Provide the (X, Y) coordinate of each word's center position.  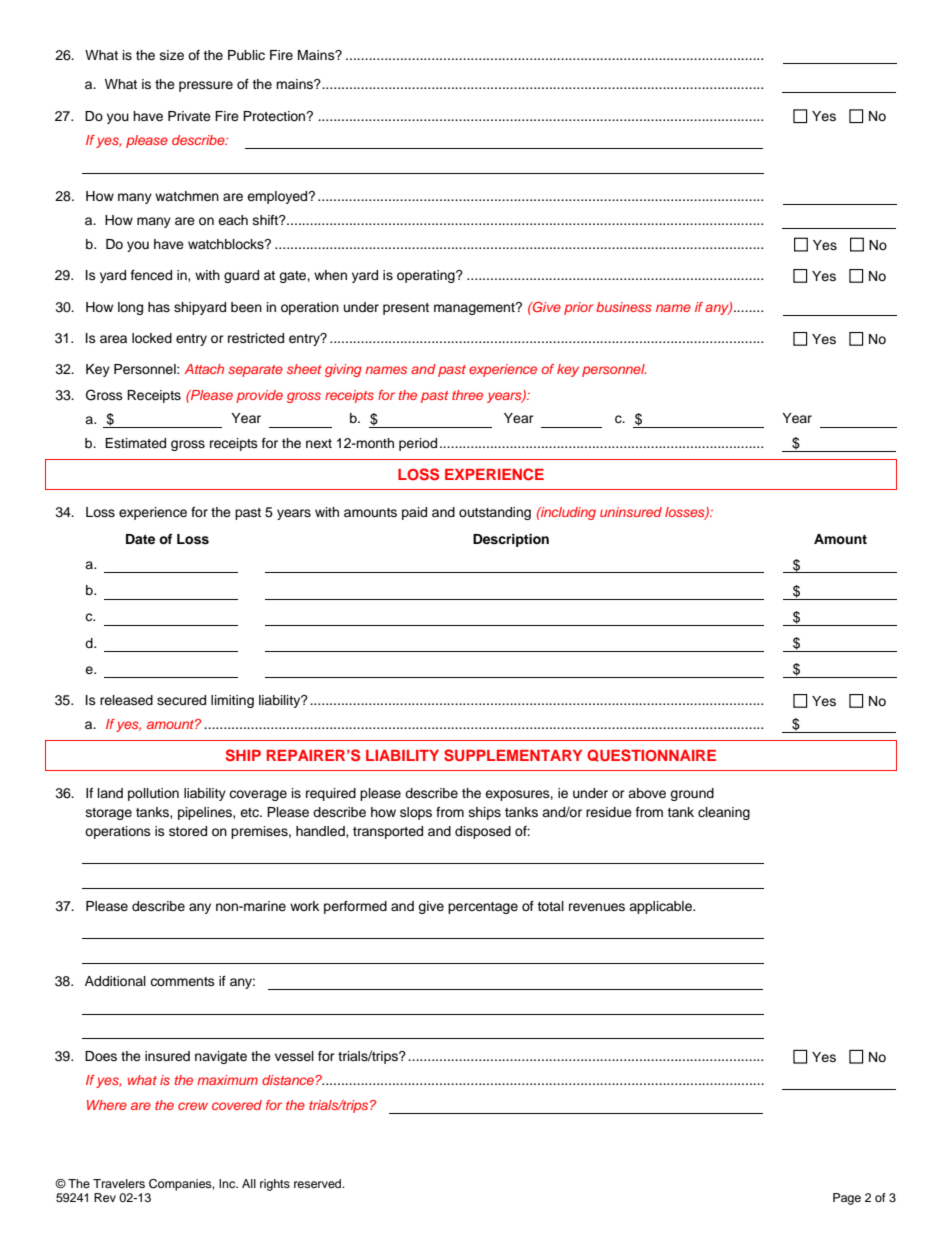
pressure (206, 86)
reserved (319, 1183)
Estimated (135, 443)
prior (579, 308)
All (249, 1183)
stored (188, 831)
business (624, 307)
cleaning (724, 813)
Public (246, 55)
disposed (483, 832)
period (418, 444)
